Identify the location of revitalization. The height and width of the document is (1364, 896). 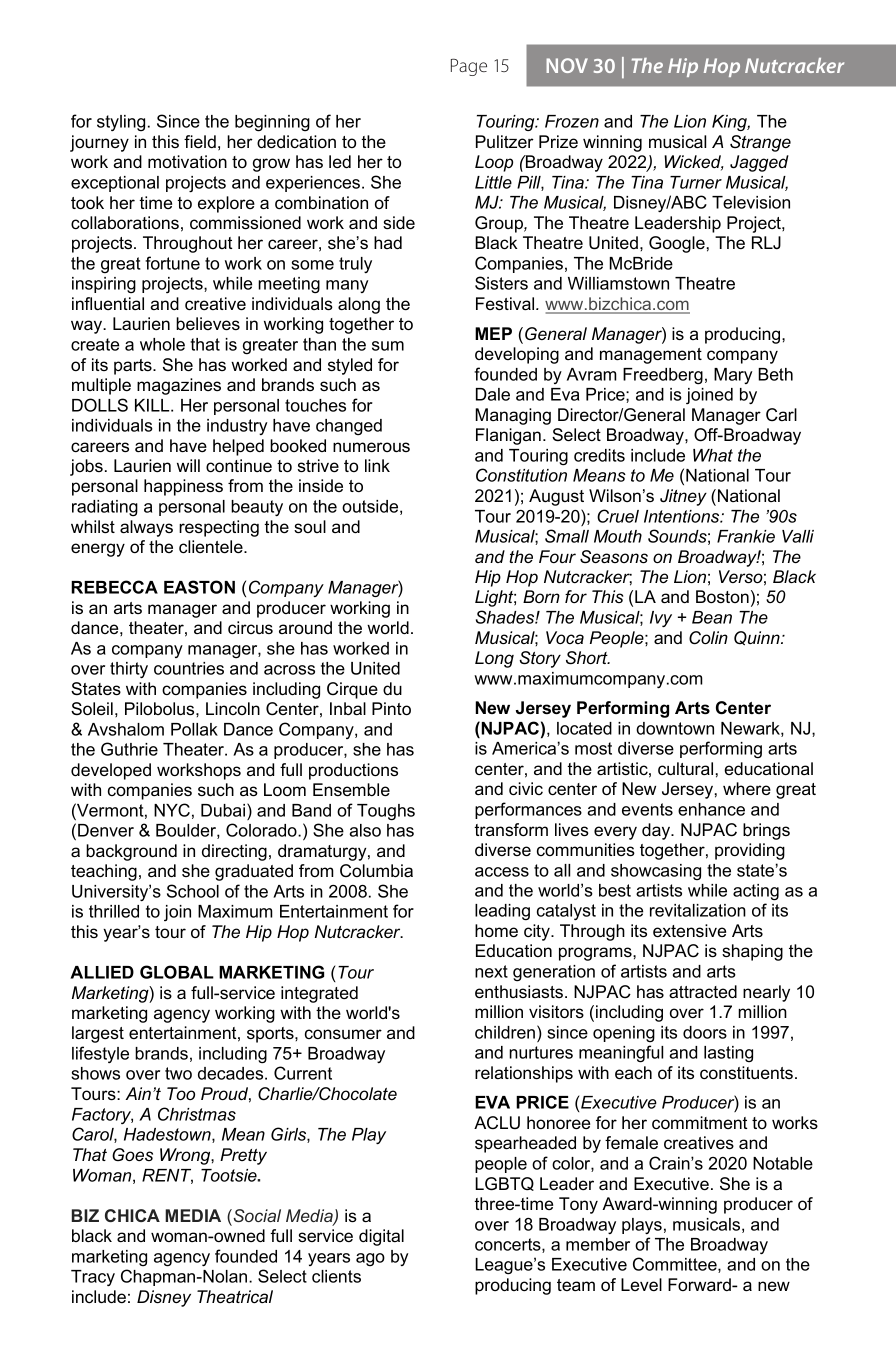
(698, 910).
